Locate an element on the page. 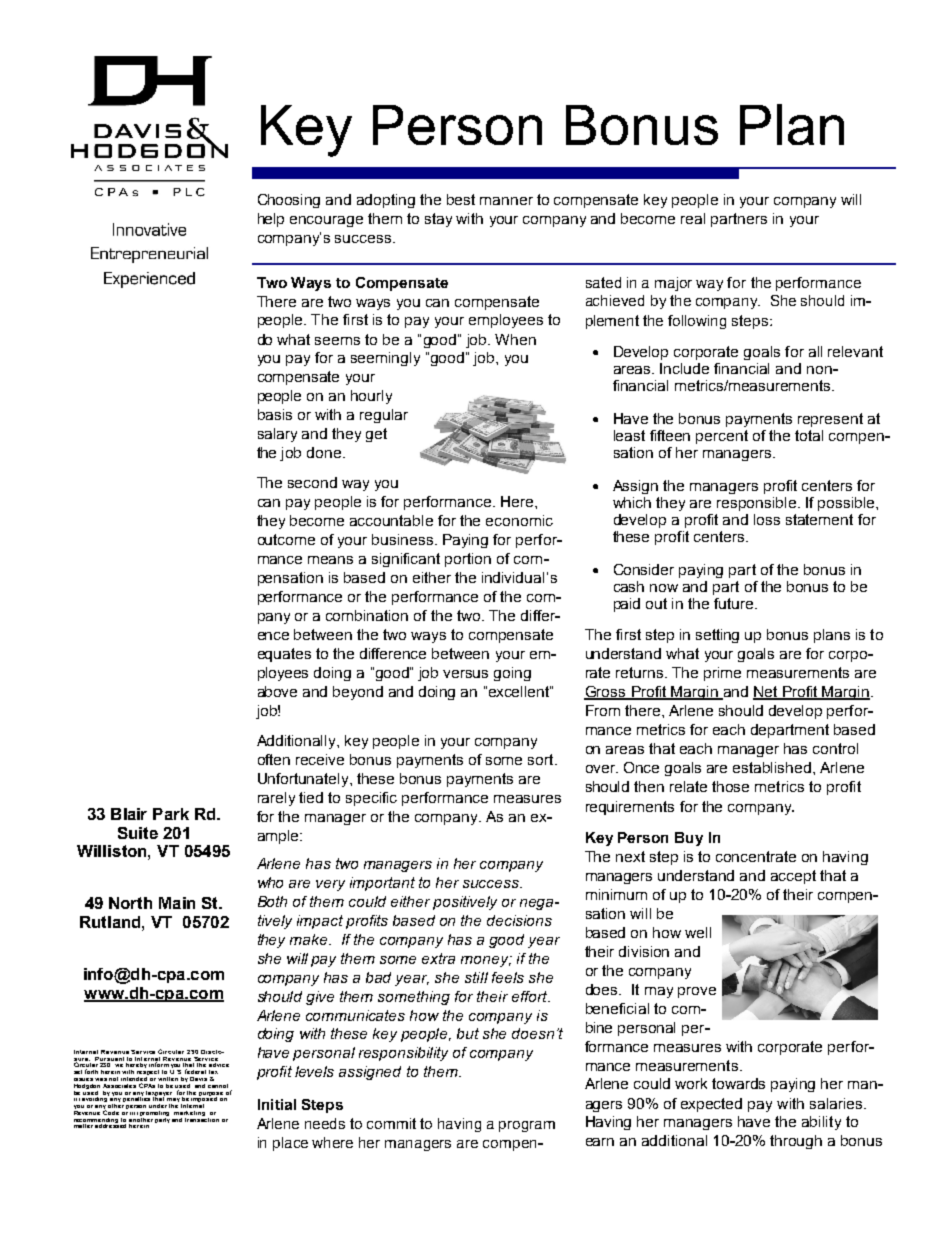 This page has height=1233, width=952. those is located at coordinates (730, 786).
